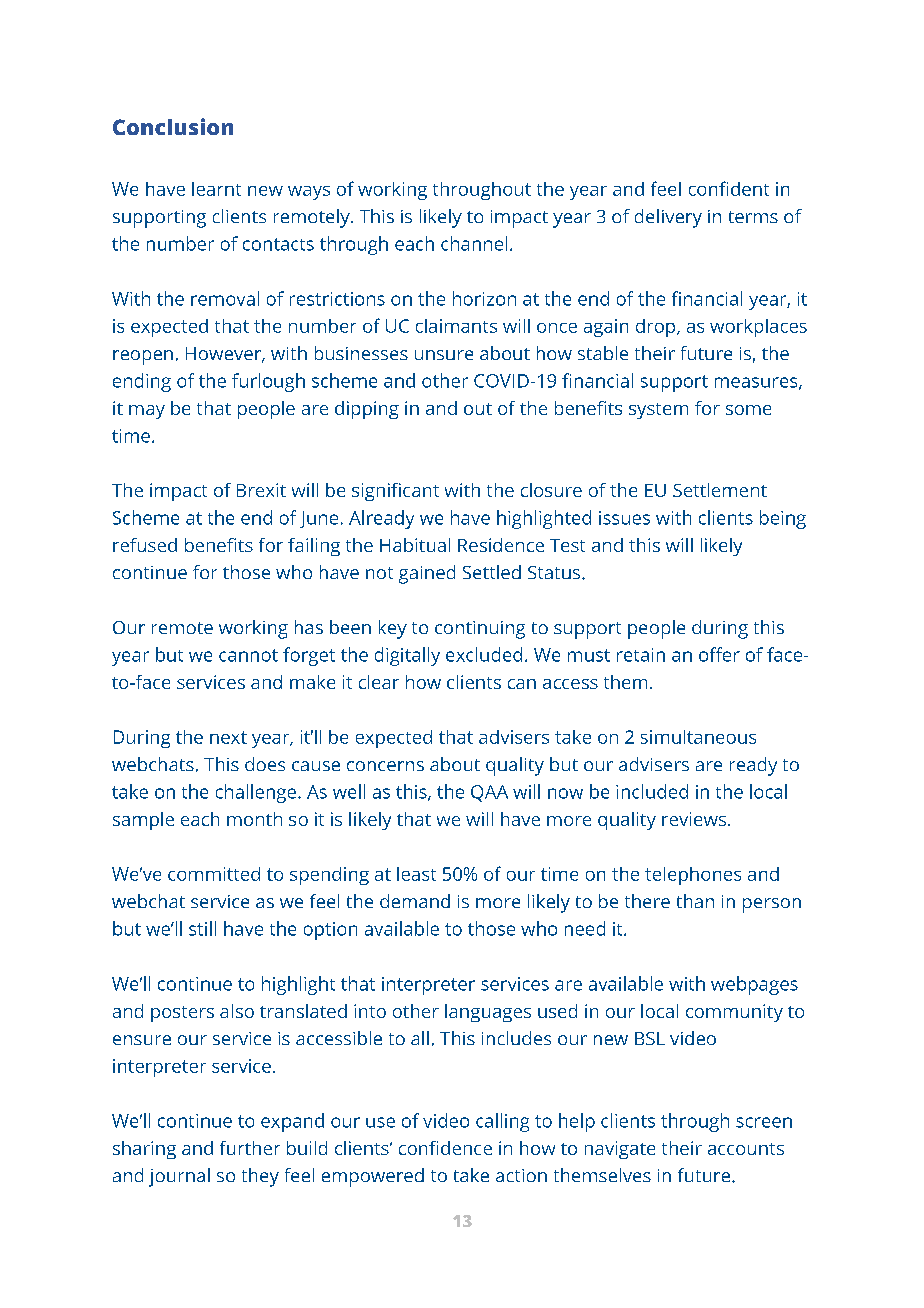  I want to click on confident, so click(729, 188).
